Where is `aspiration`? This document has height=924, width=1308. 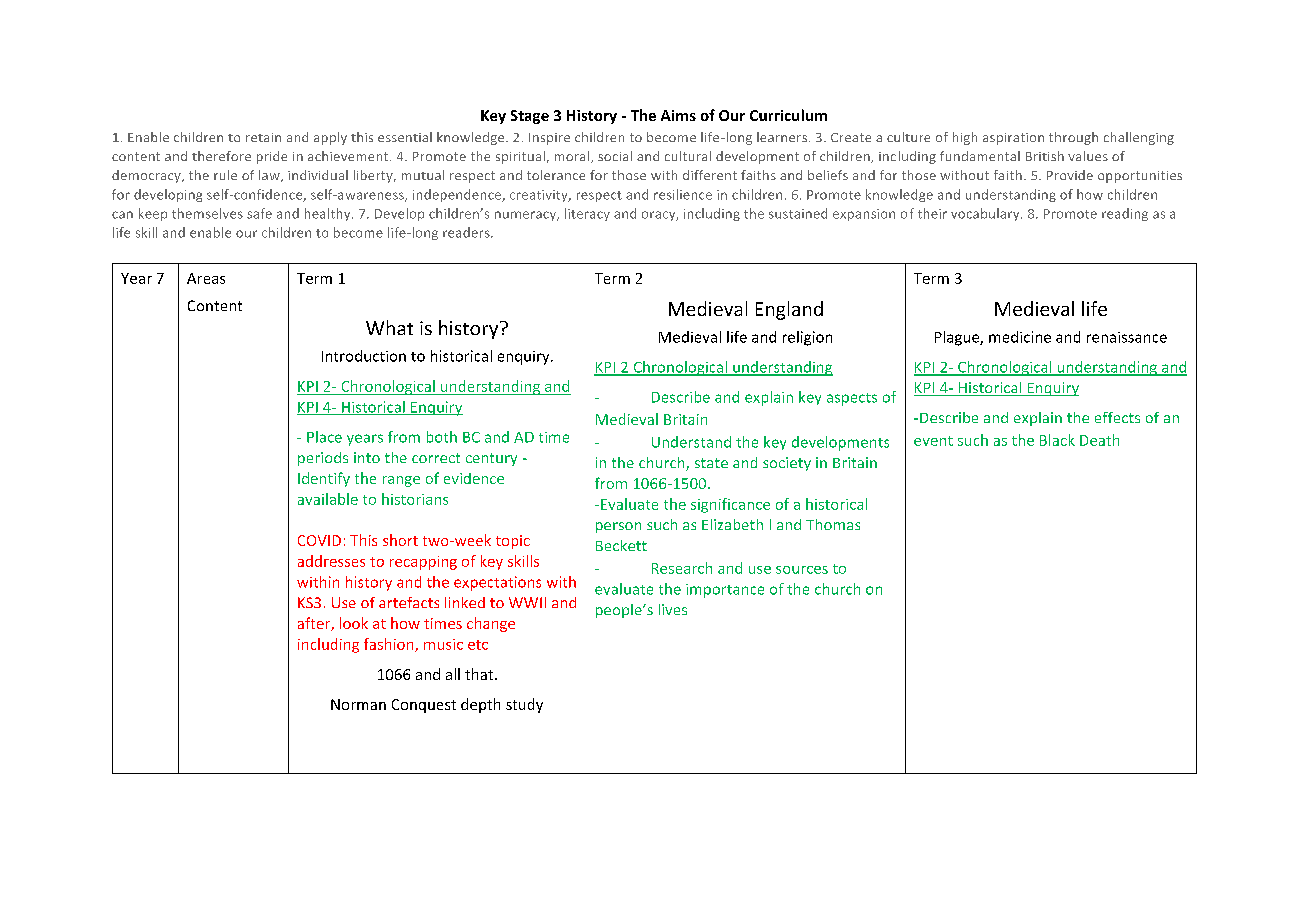 aspiration is located at coordinates (1013, 139).
